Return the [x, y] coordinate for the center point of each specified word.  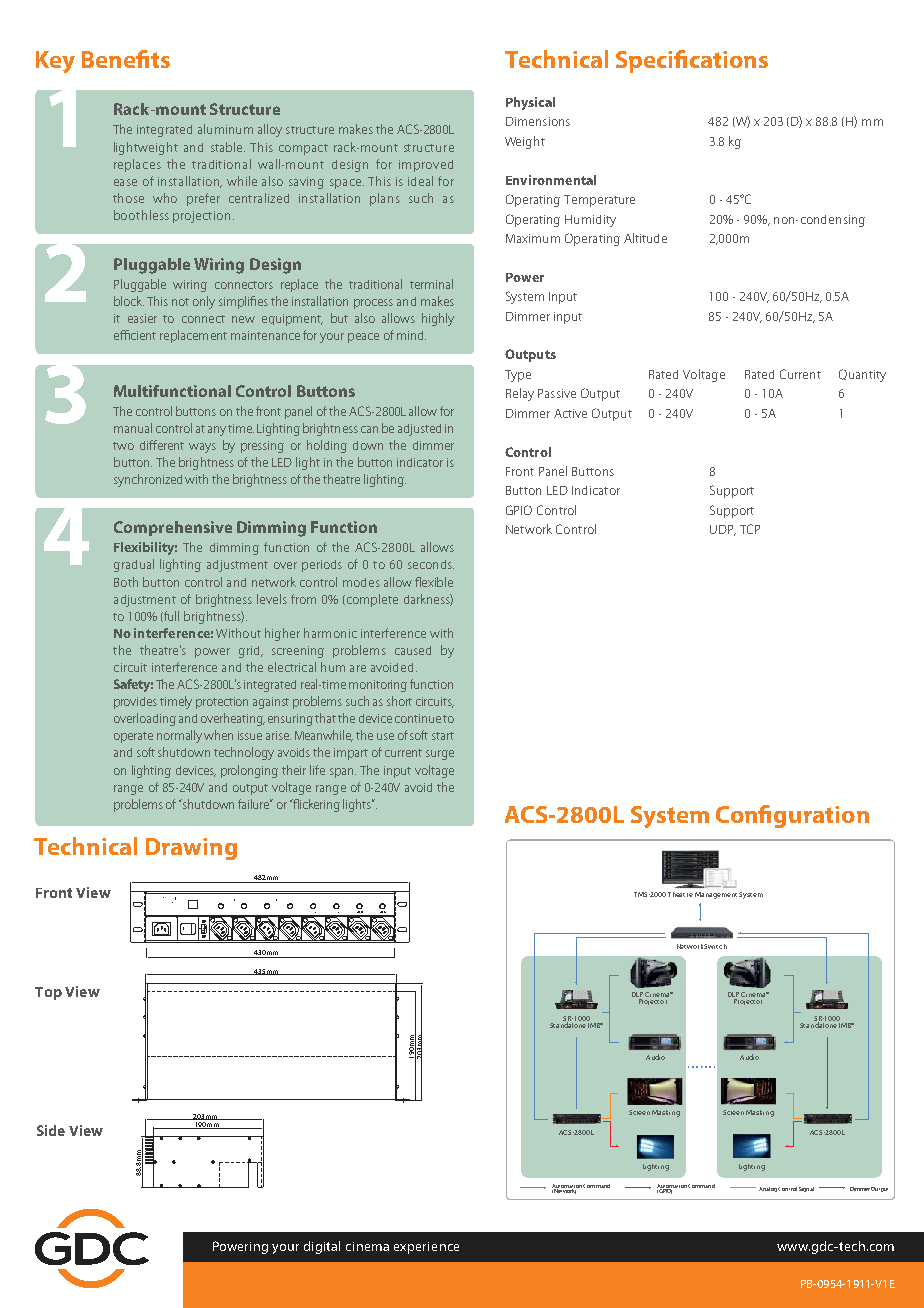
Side [51, 1130]
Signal [806, 1189]
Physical [530, 103]
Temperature [599, 201]
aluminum [225, 129]
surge [440, 755]
